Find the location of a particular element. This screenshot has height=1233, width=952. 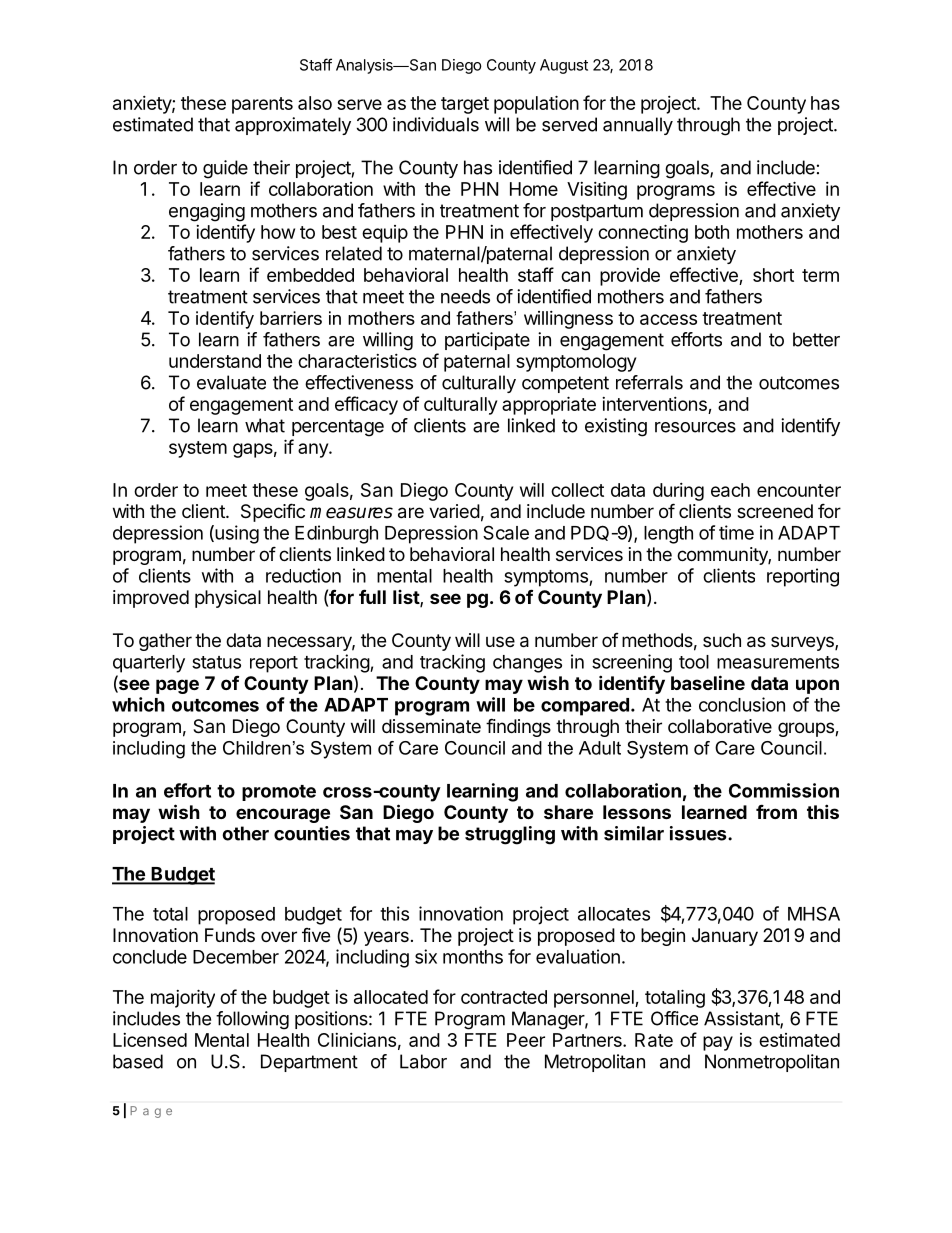

conclusion is located at coordinates (742, 704).
